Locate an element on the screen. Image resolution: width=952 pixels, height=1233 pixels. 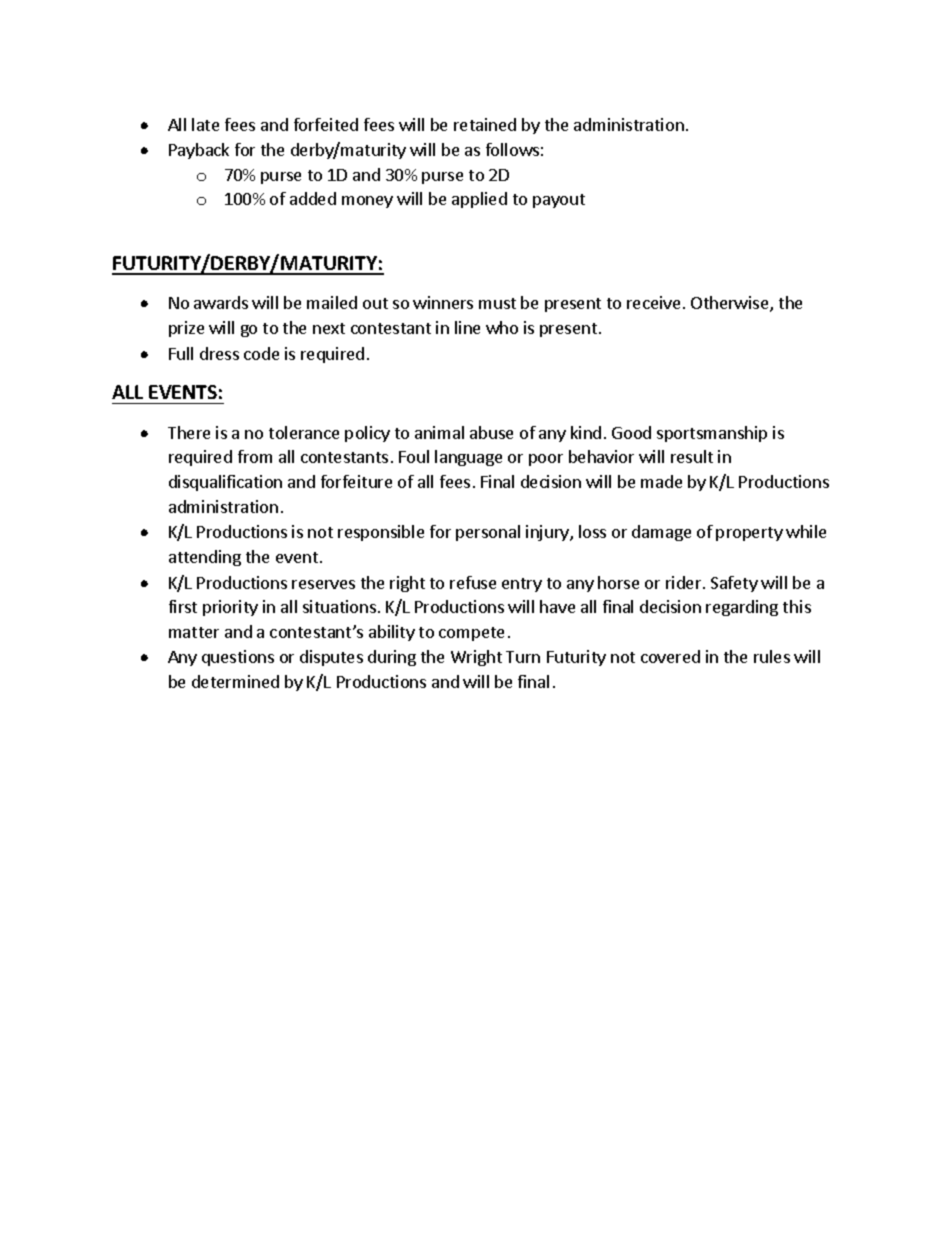
disqualification is located at coordinates (225, 483).
